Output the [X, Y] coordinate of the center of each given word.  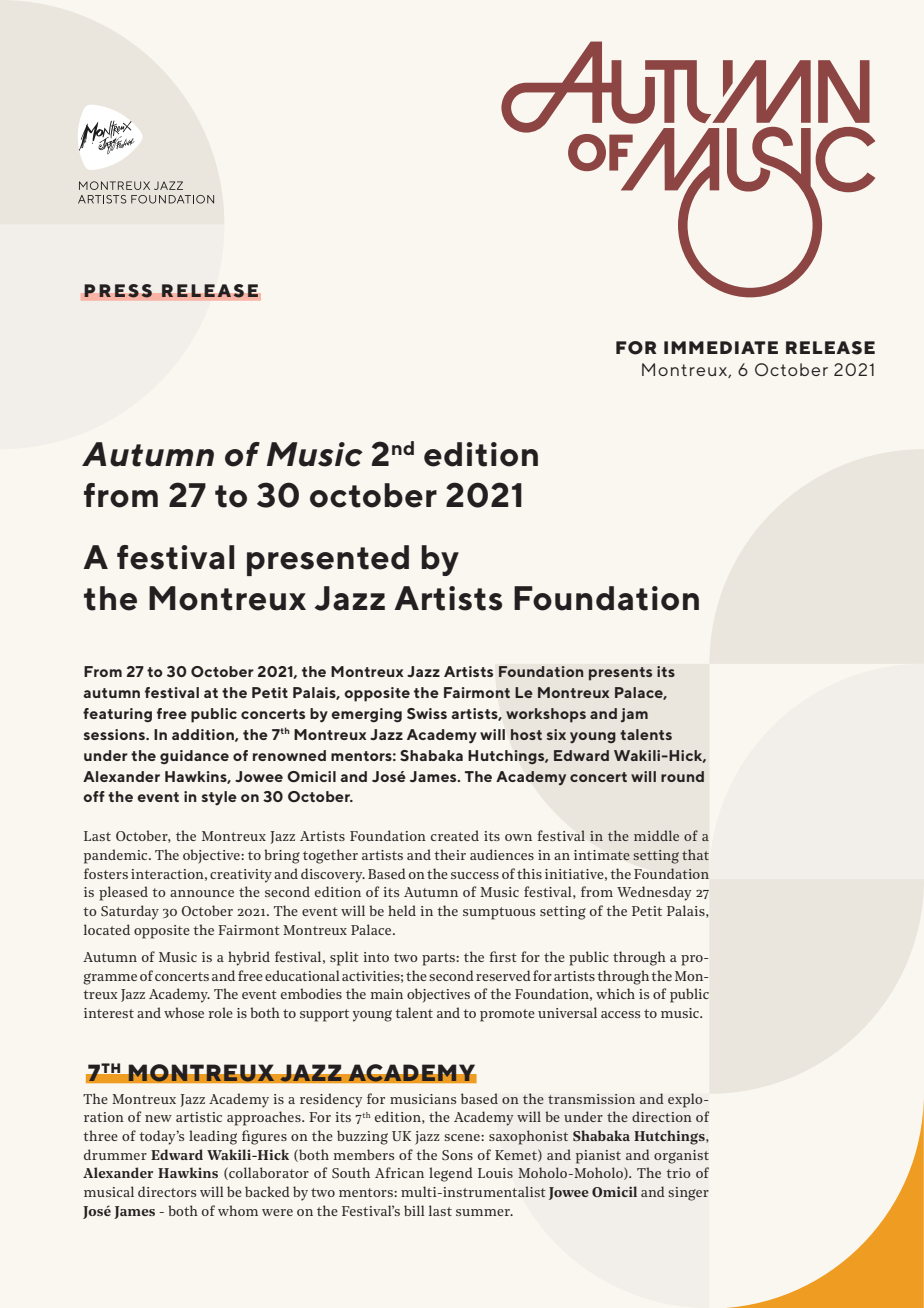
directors [167, 1191]
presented [328, 560]
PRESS [118, 291]
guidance [194, 757]
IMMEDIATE [721, 347]
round [682, 776]
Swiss [427, 714]
